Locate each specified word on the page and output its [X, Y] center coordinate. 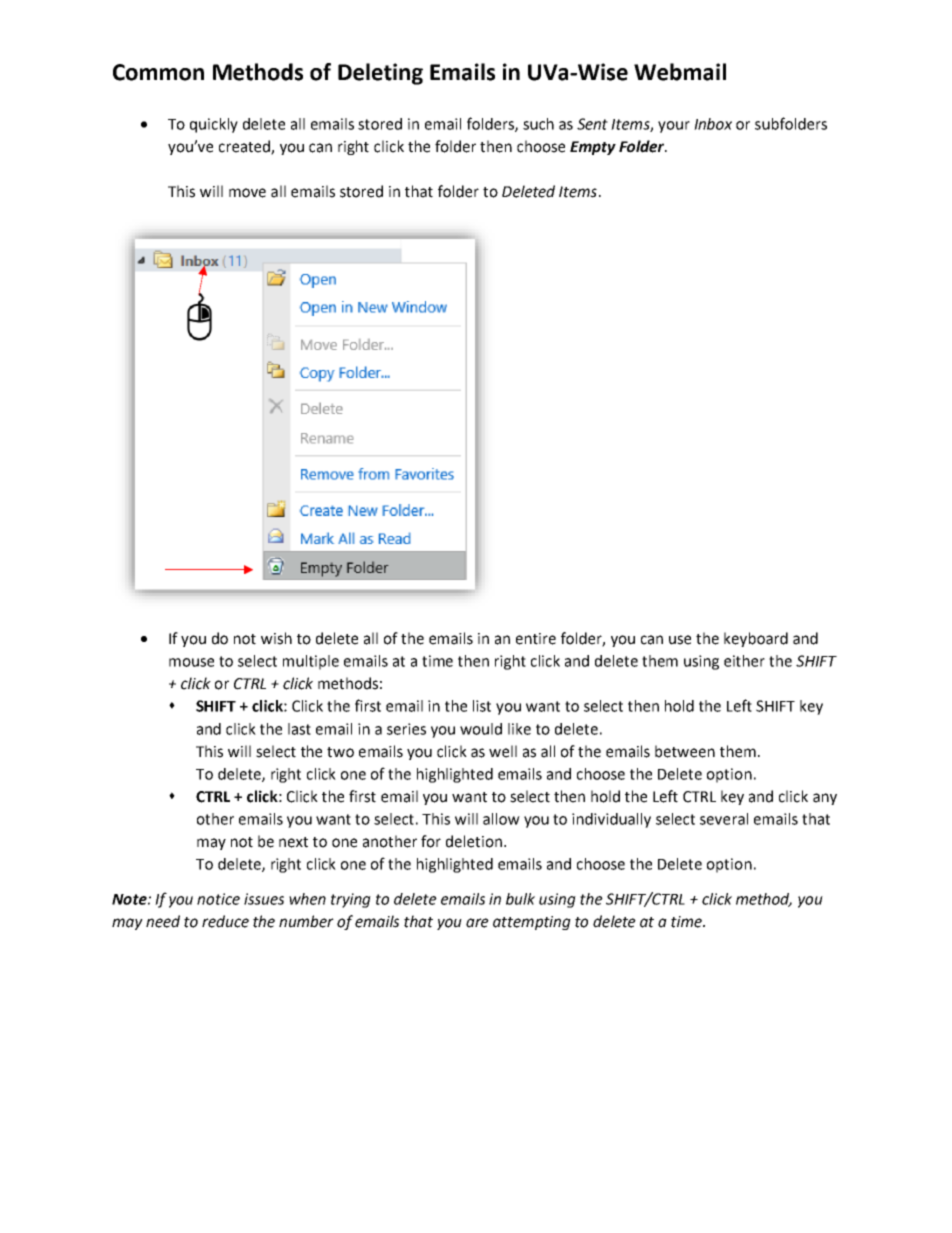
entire [536, 639]
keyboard [756, 639]
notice [218, 899]
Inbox [713, 124]
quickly [214, 125]
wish [276, 638]
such [538, 124]
